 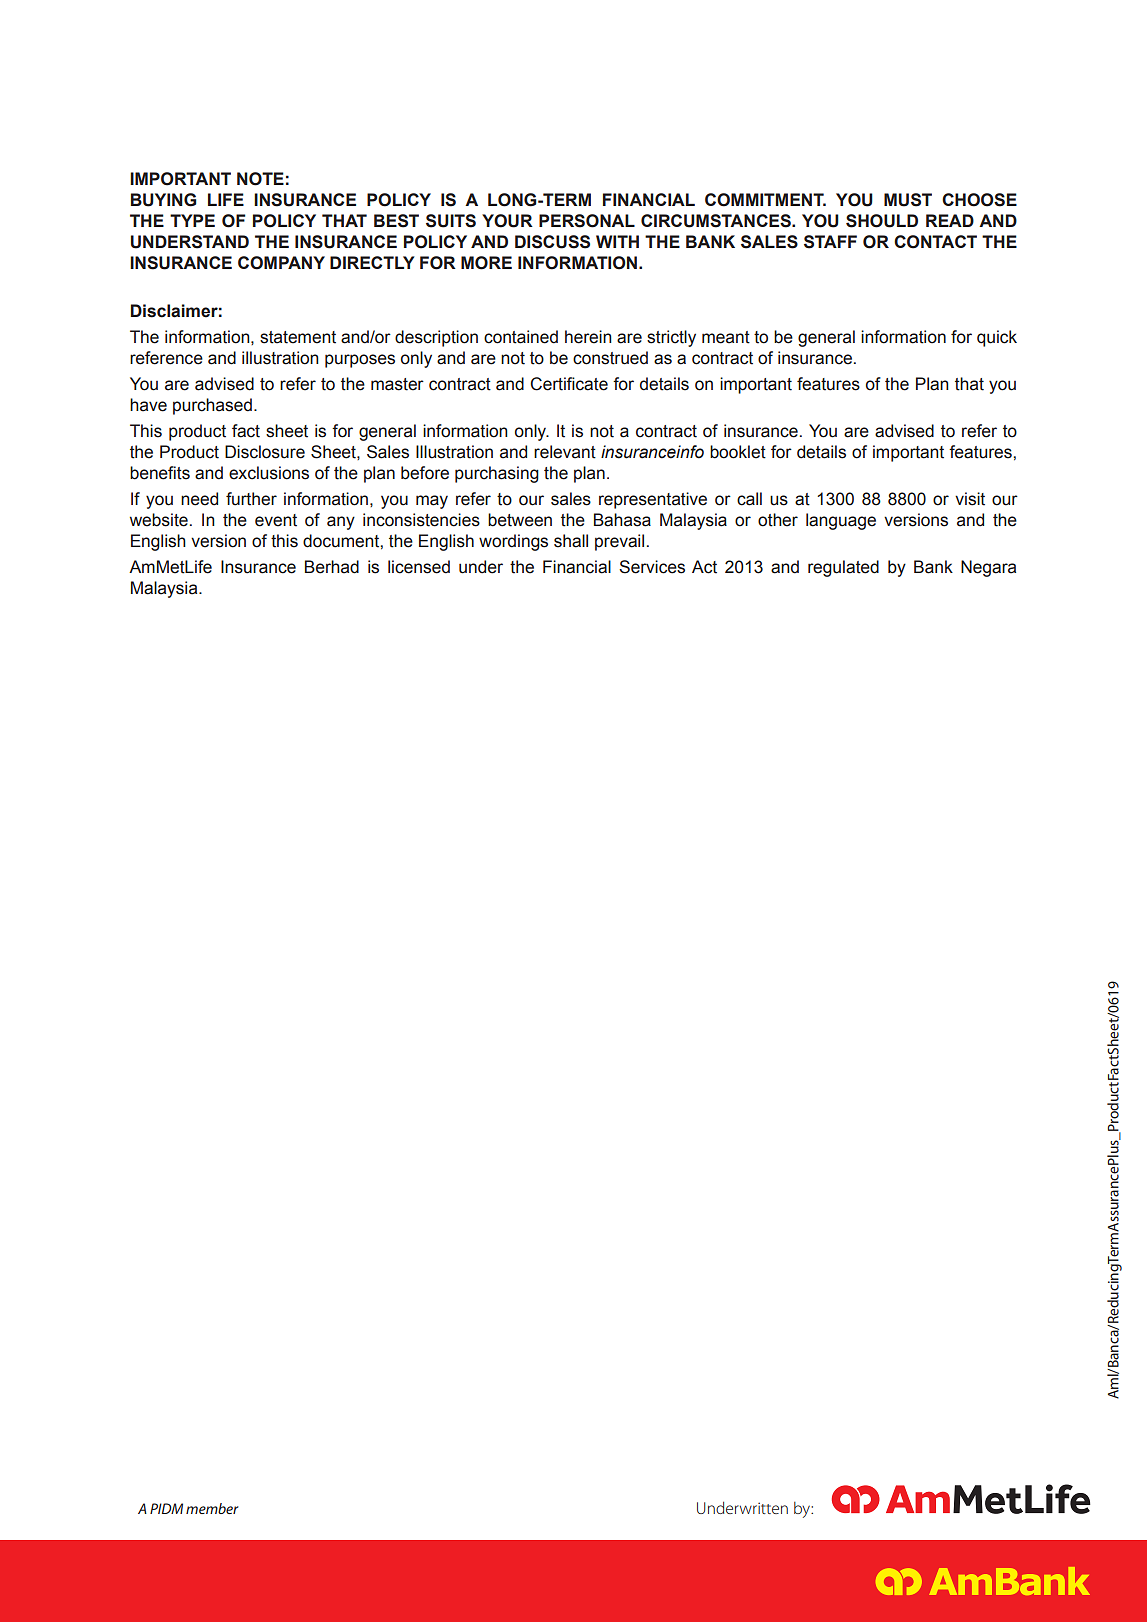 I want to click on PERSONAL, so click(x=587, y=221).
